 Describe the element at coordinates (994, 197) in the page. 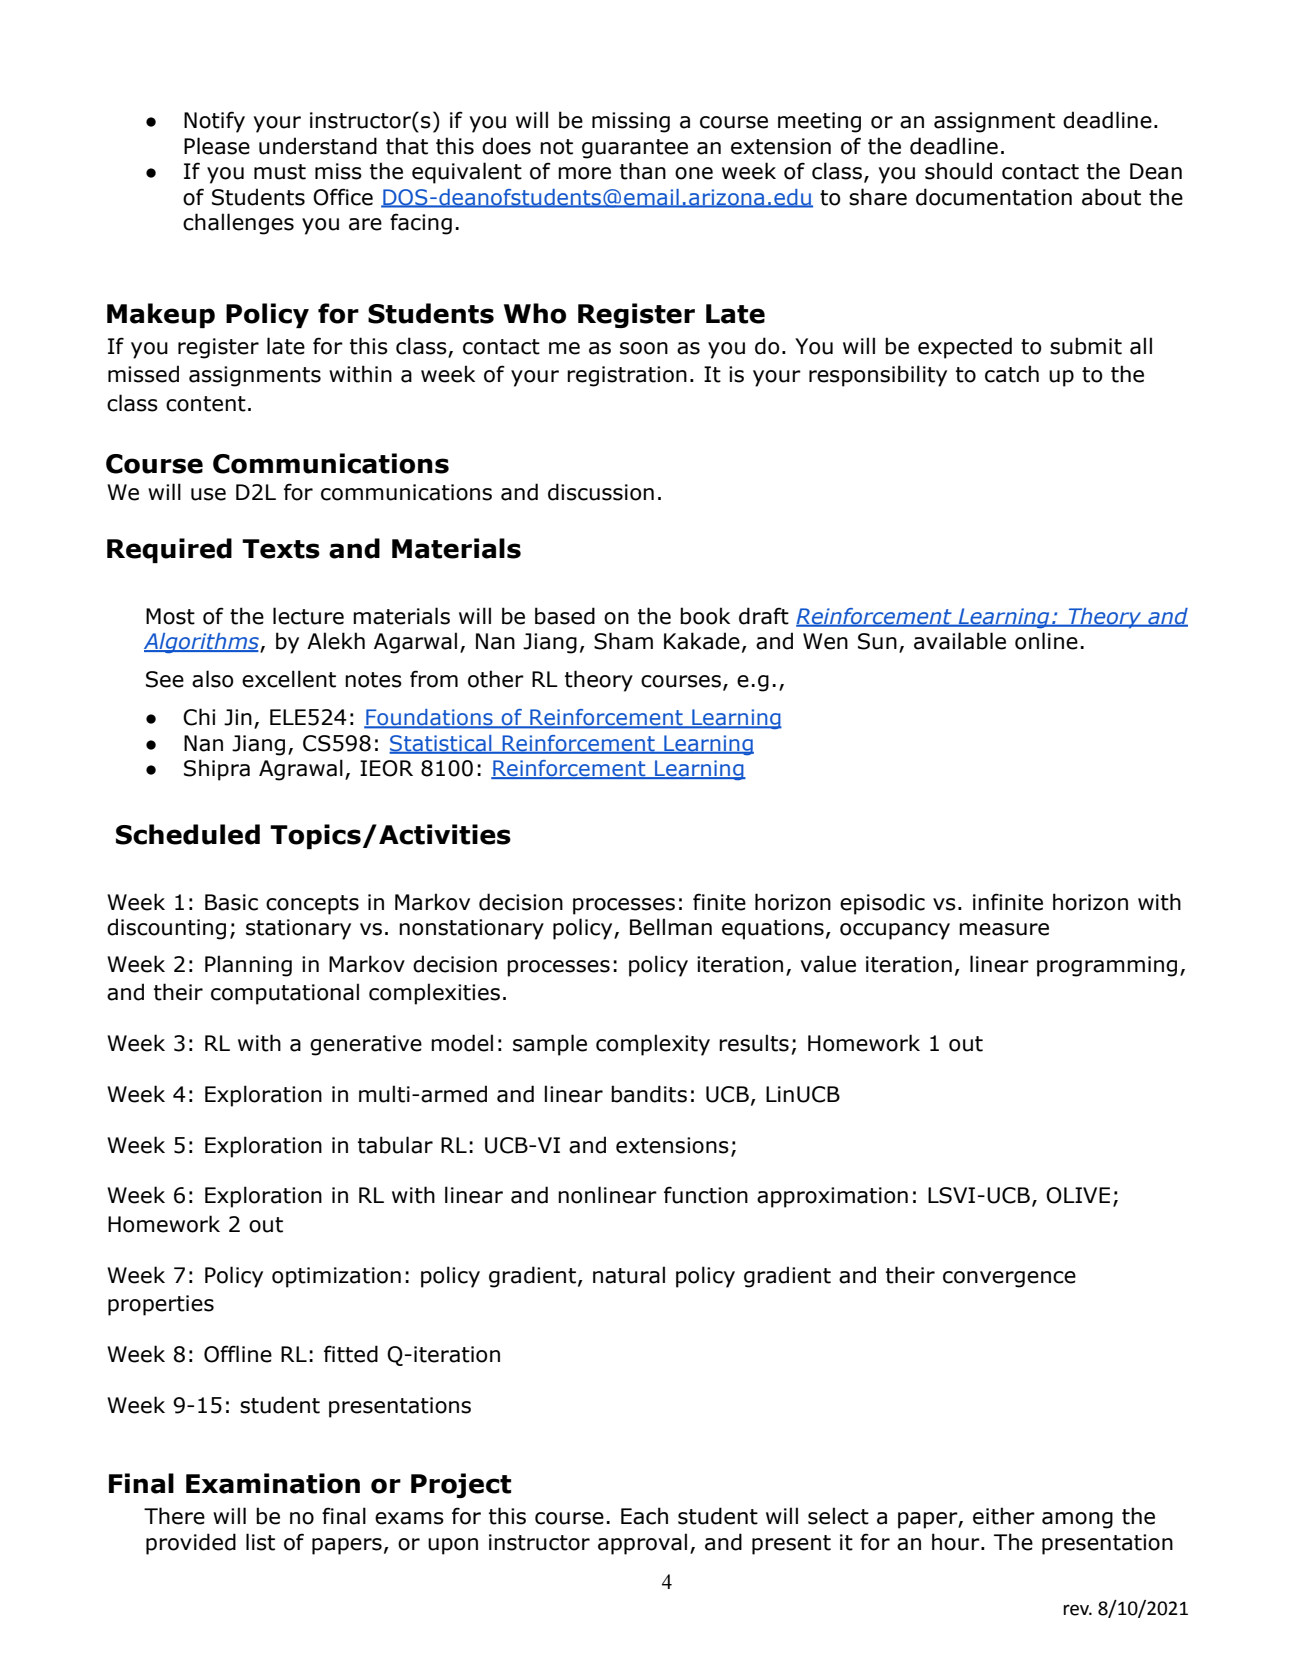

I see `documentation` at that location.
